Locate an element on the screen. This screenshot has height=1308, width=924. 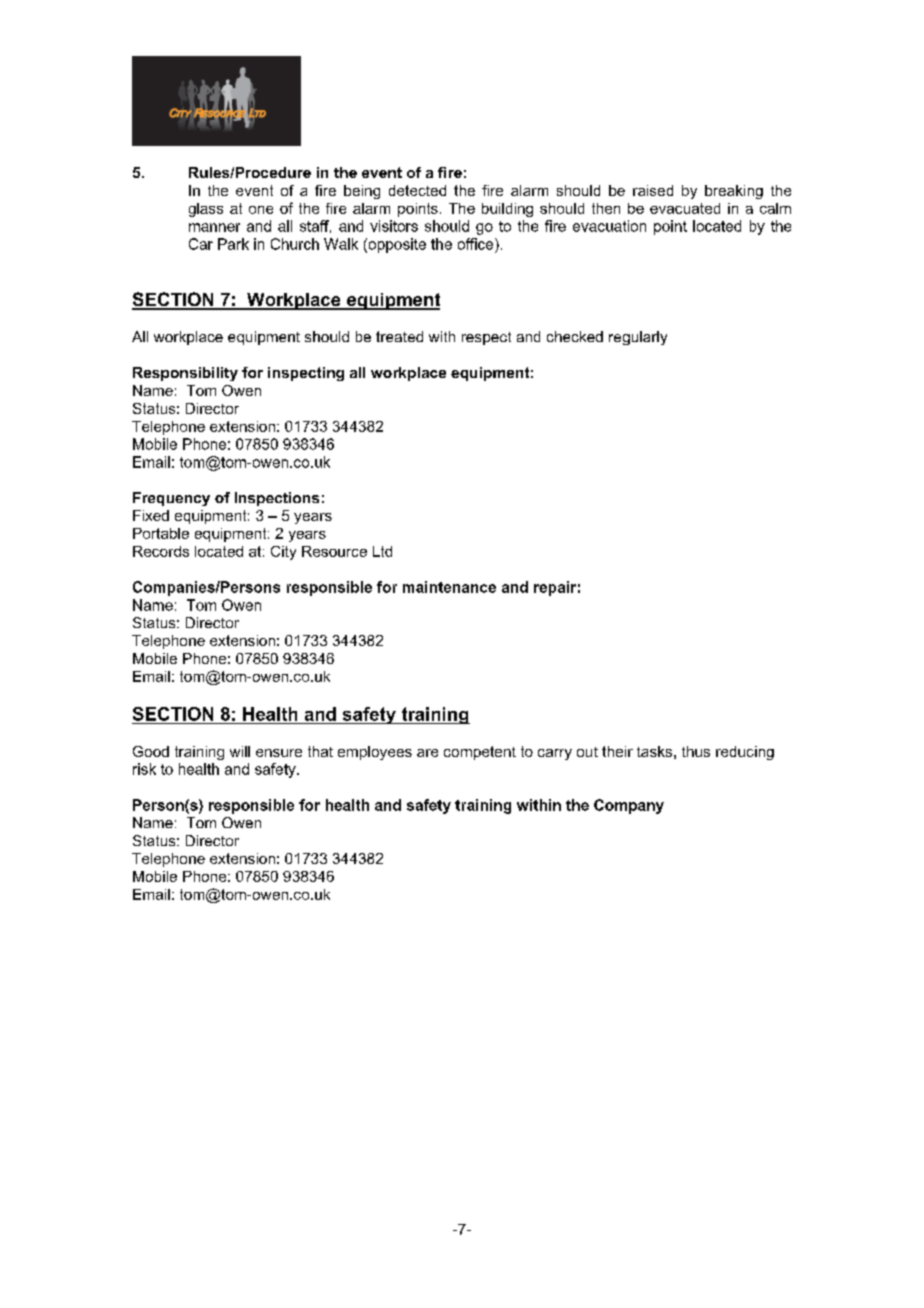
regularly is located at coordinates (638, 338).
